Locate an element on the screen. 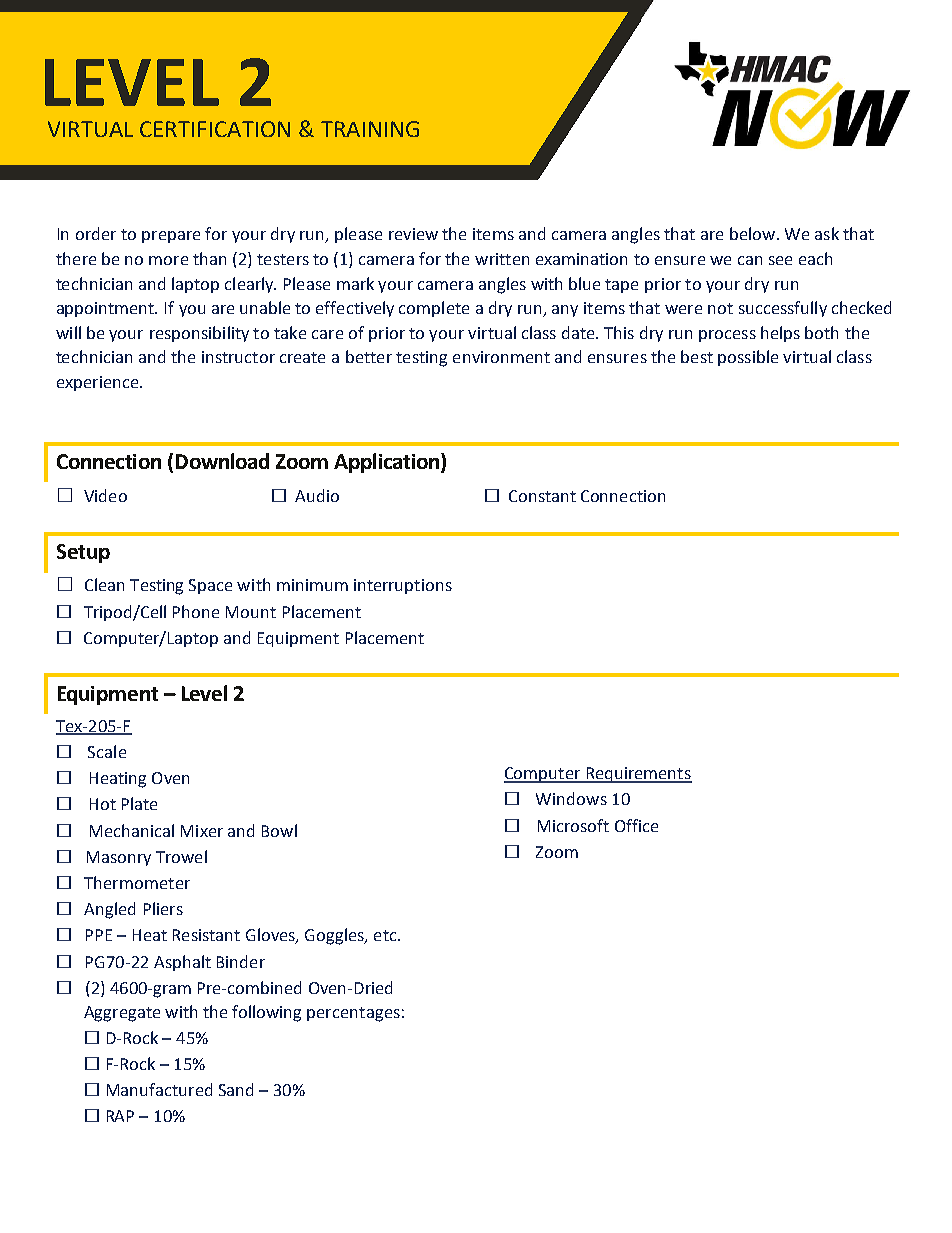 The image size is (952, 1233). below is located at coordinates (752, 233).
